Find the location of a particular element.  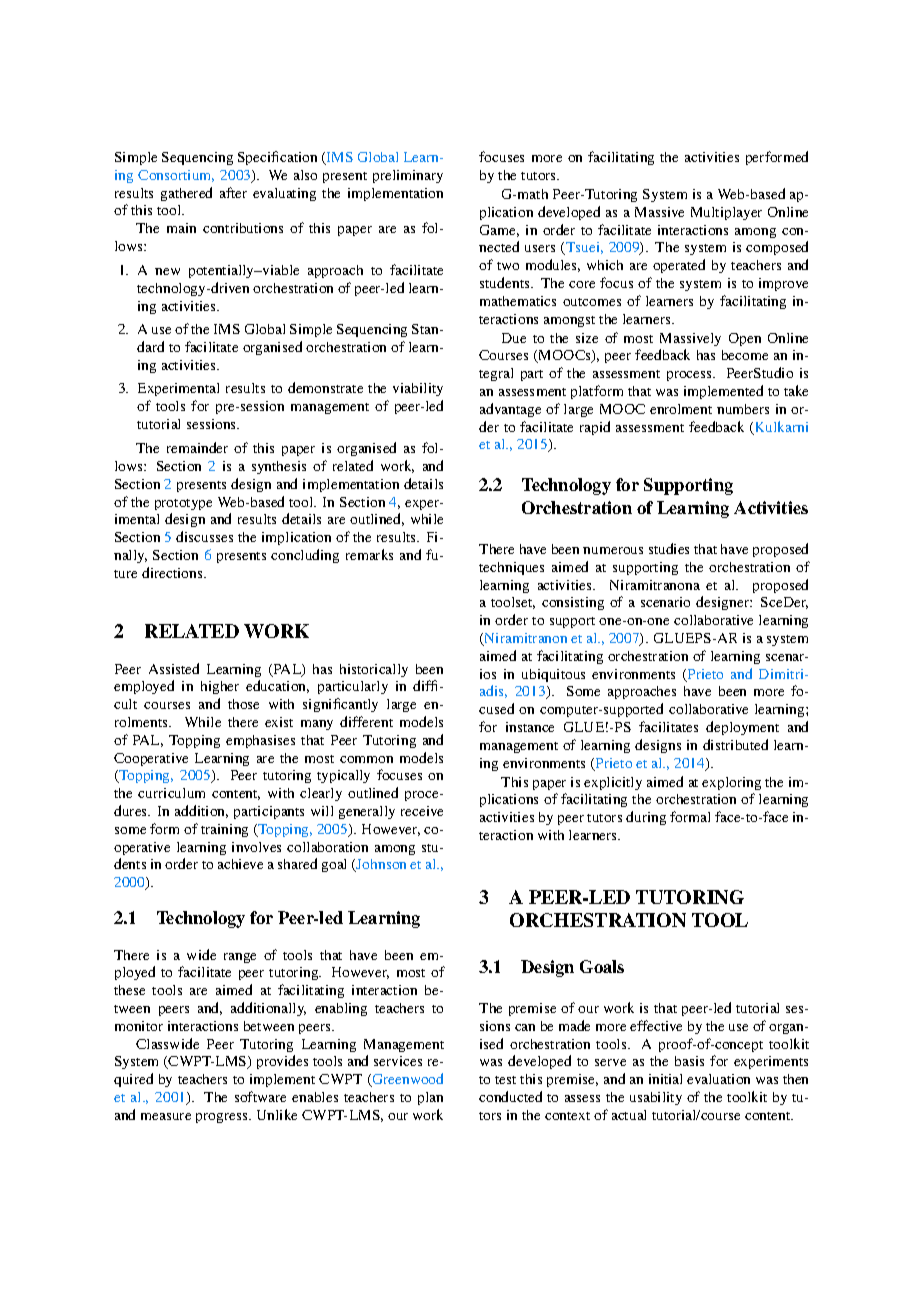

evaluation is located at coordinates (718, 1079).
